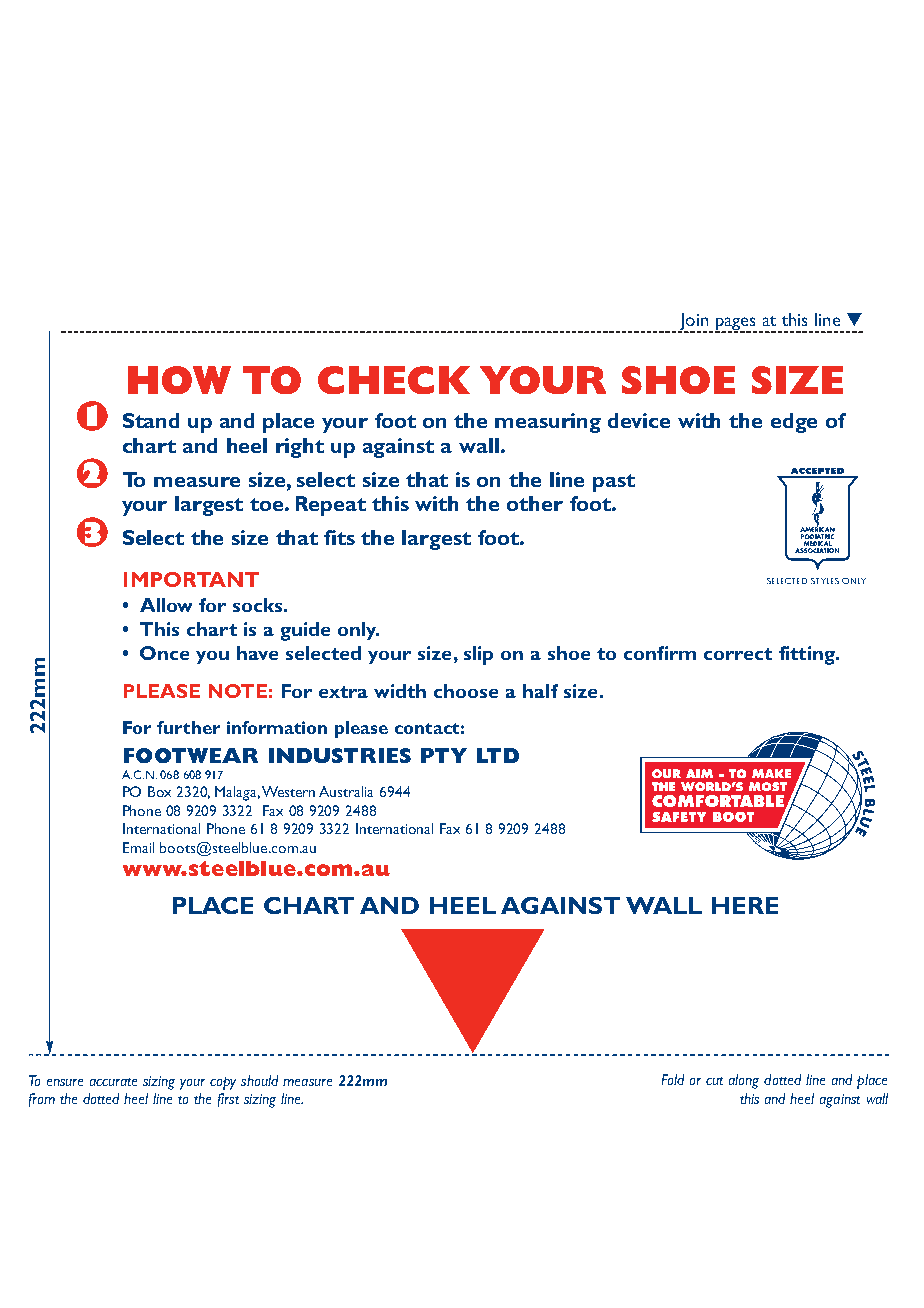 The image size is (924, 1308). I want to click on CHECK, so click(394, 380).
